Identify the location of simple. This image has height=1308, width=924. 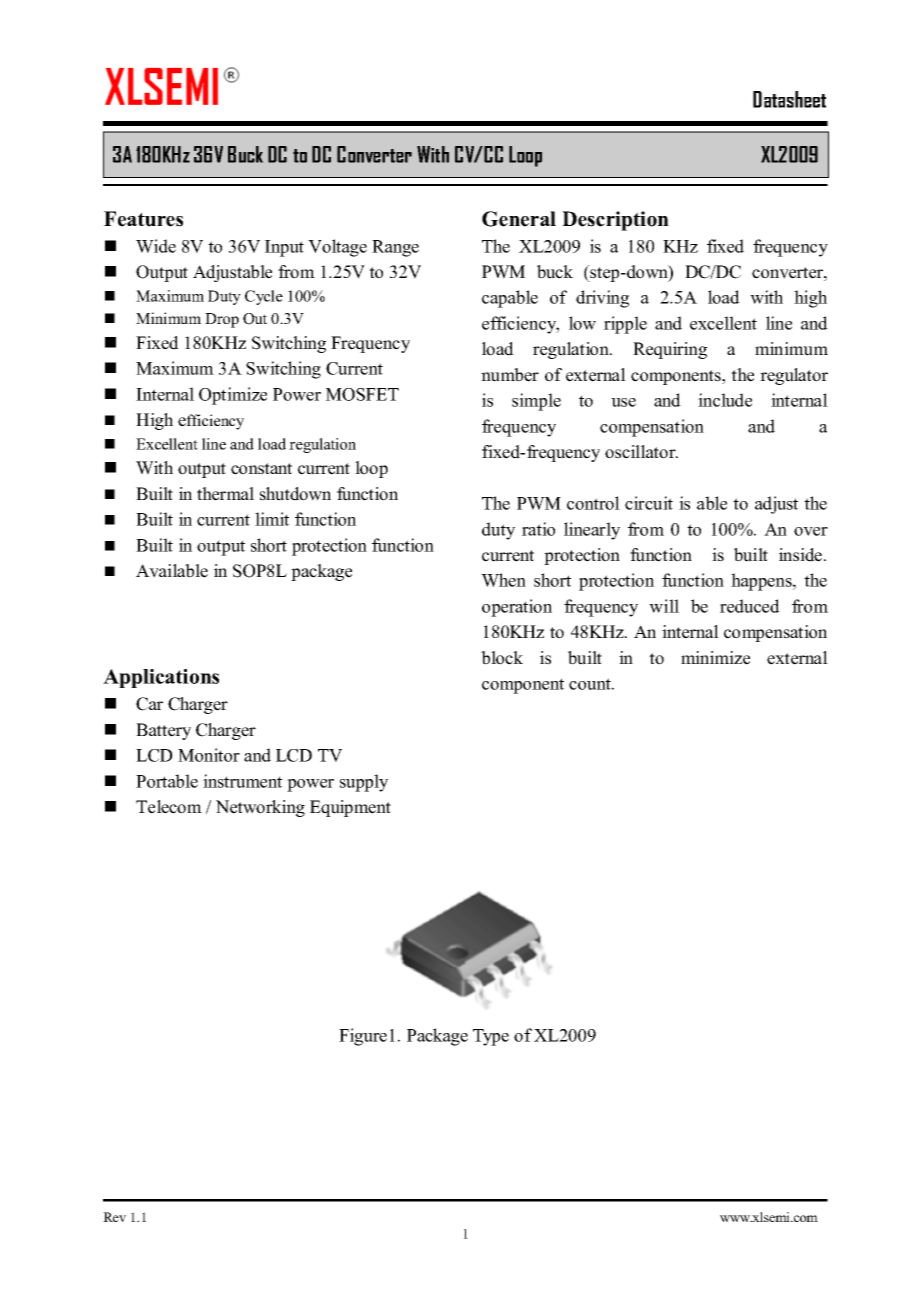
(536, 402).
